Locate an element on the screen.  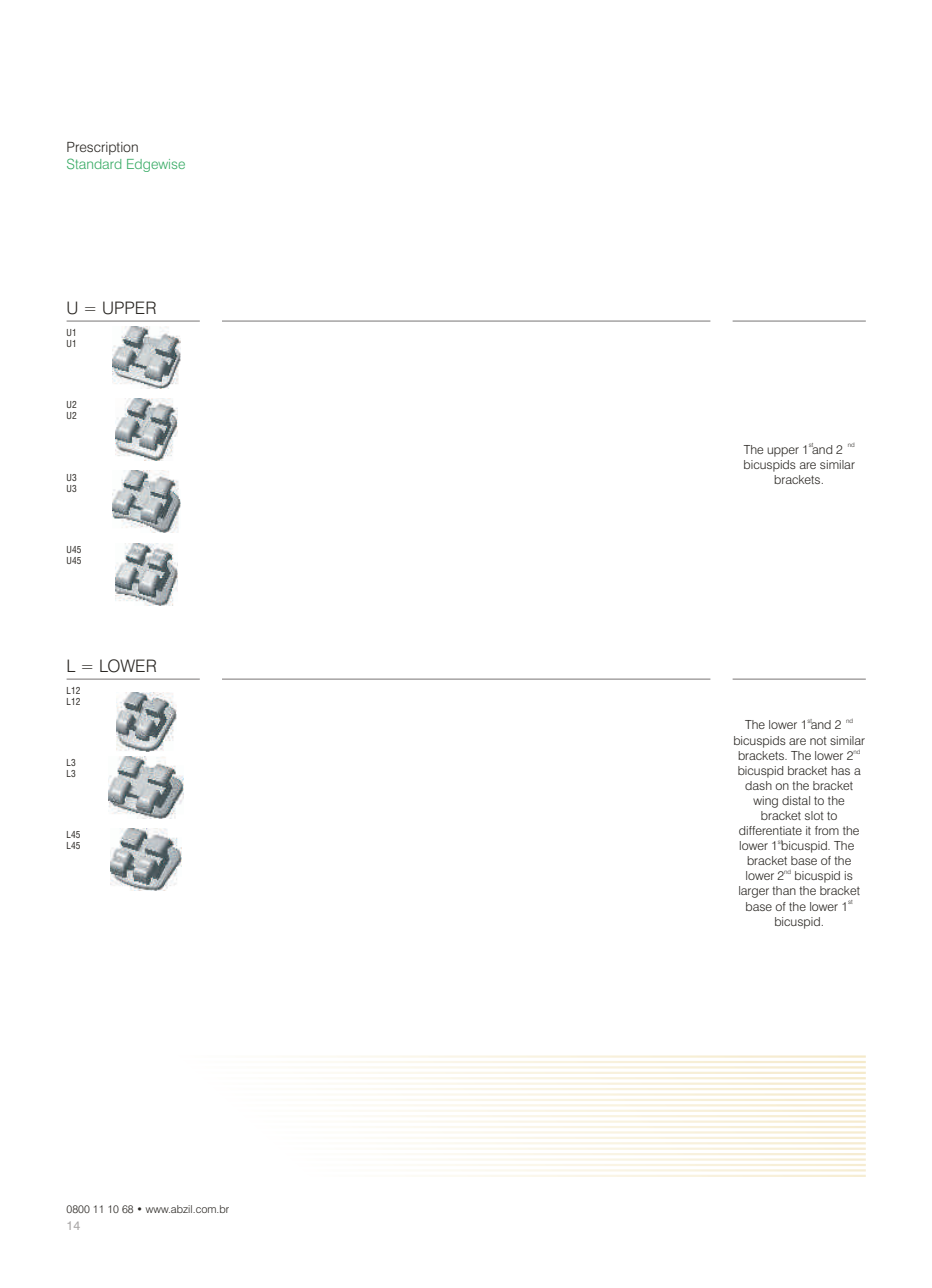
larger is located at coordinates (754, 892).
